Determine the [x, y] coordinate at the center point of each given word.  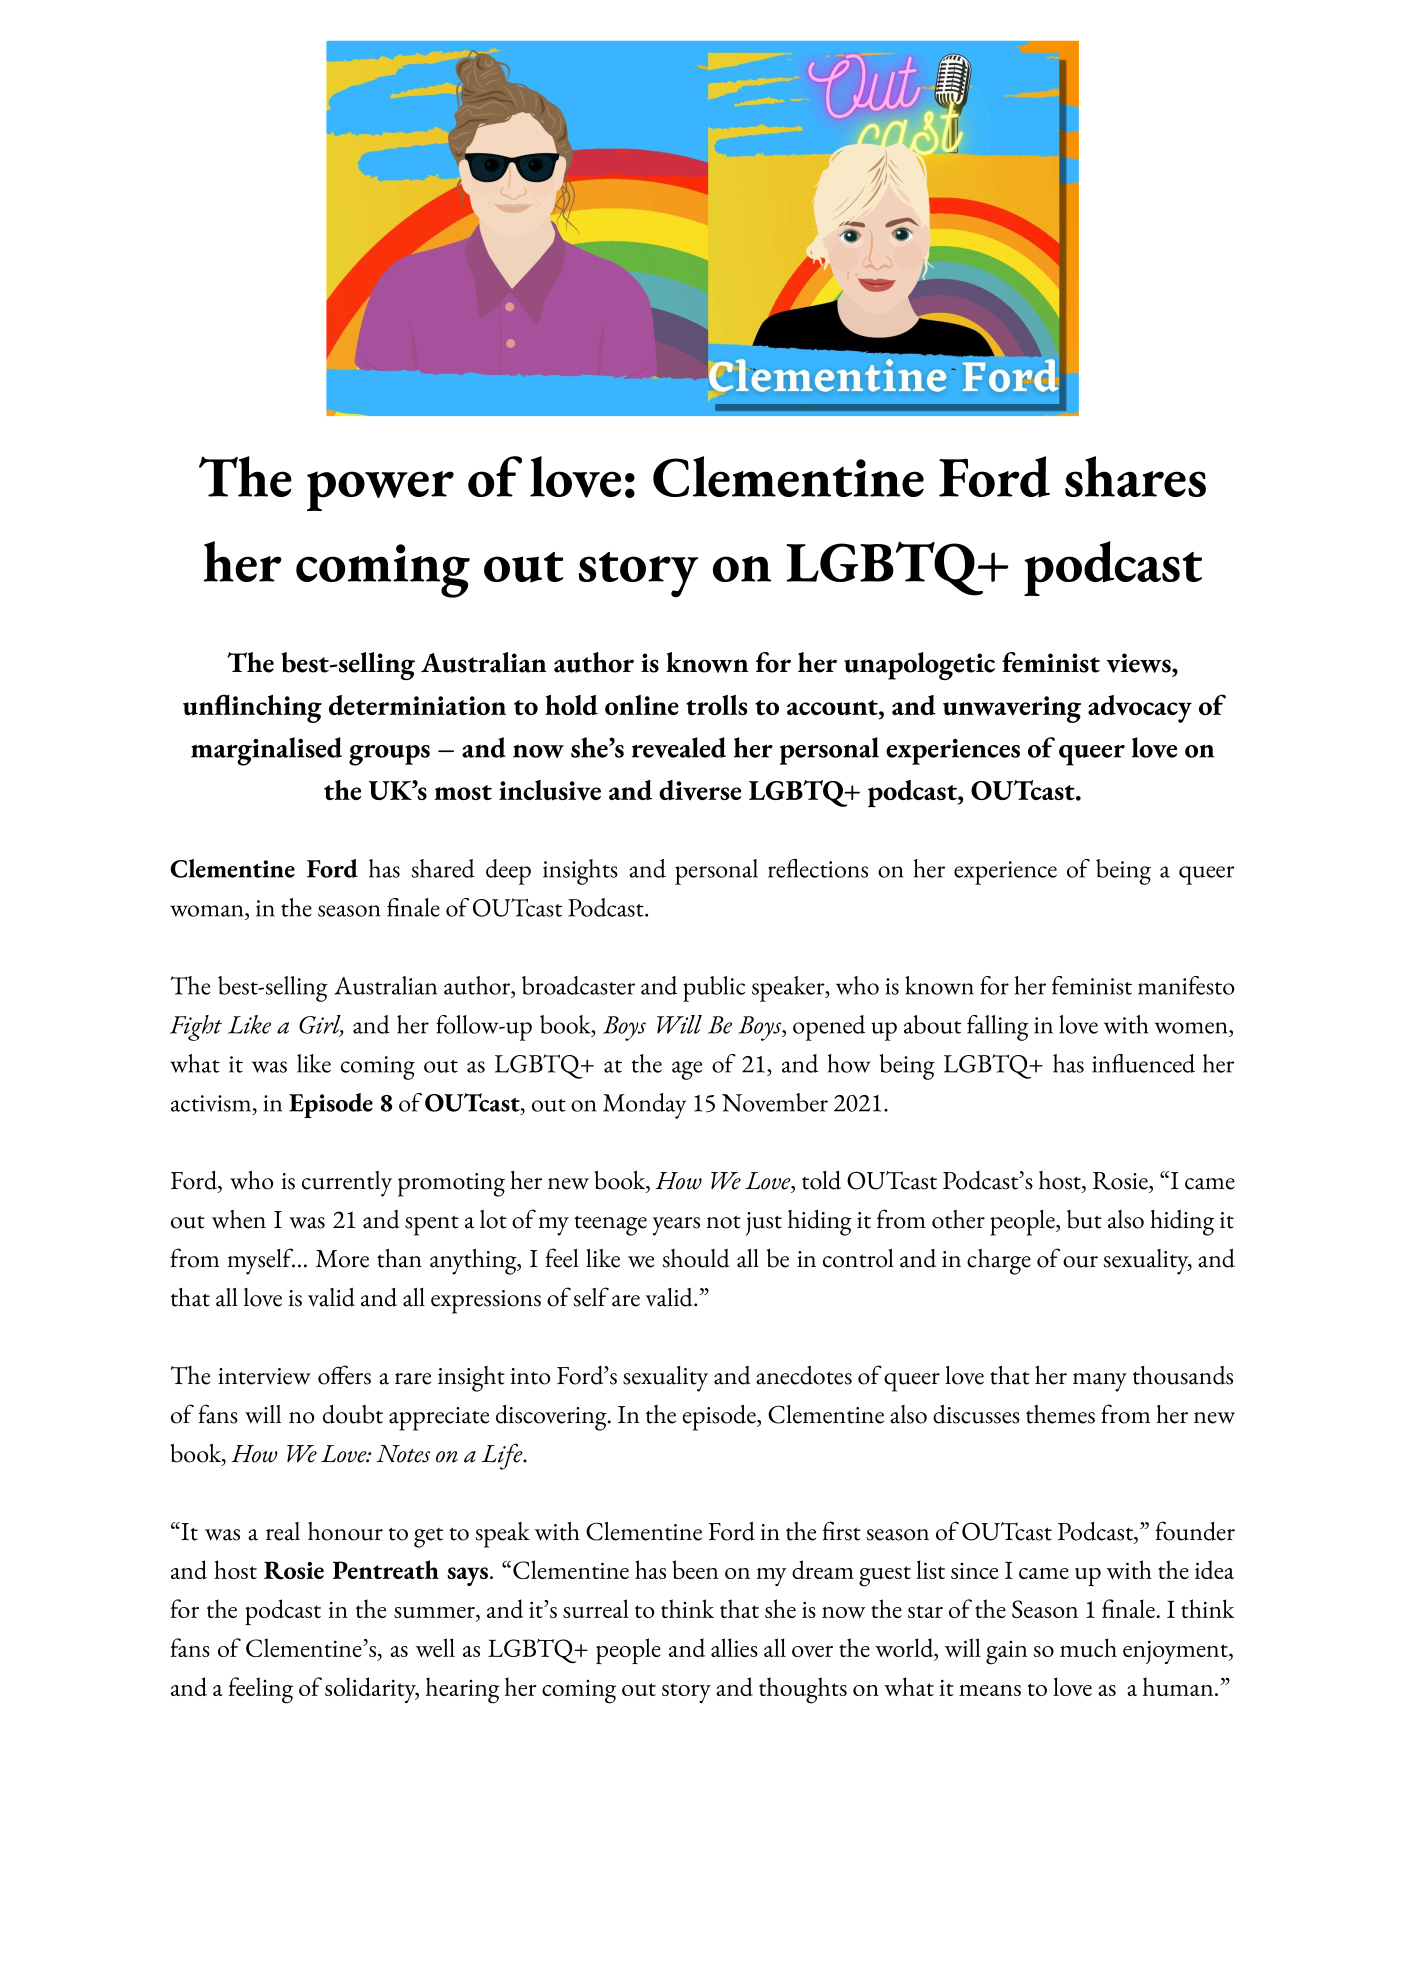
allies [734, 1647]
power [380, 491]
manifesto [1186, 985]
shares [1135, 476]
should [696, 1258]
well [435, 1647]
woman [208, 911]
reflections [818, 868]
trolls [716, 705]
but [1084, 1219]
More [342, 1259]
